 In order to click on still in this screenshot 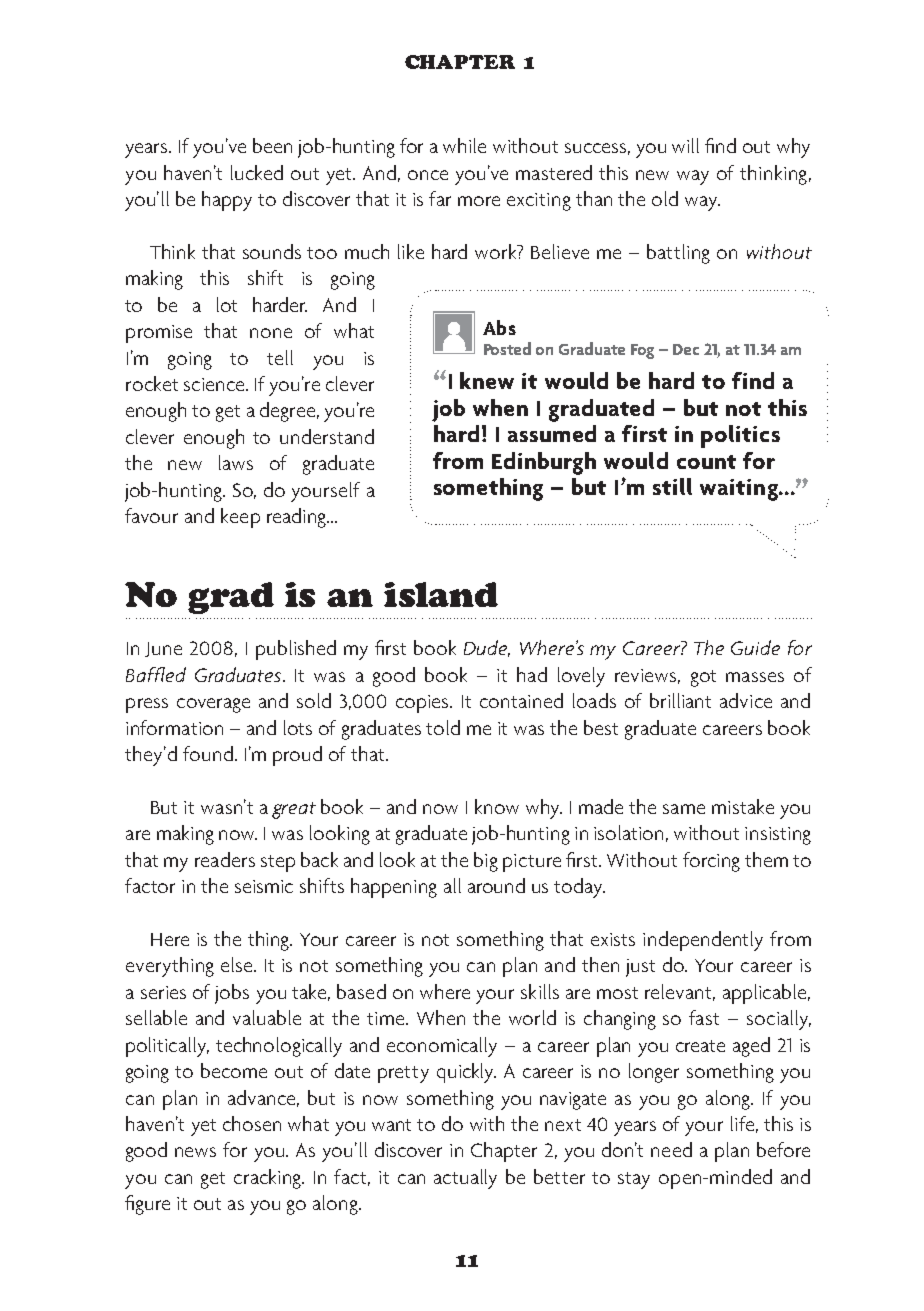, I will do `click(672, 486)`.
